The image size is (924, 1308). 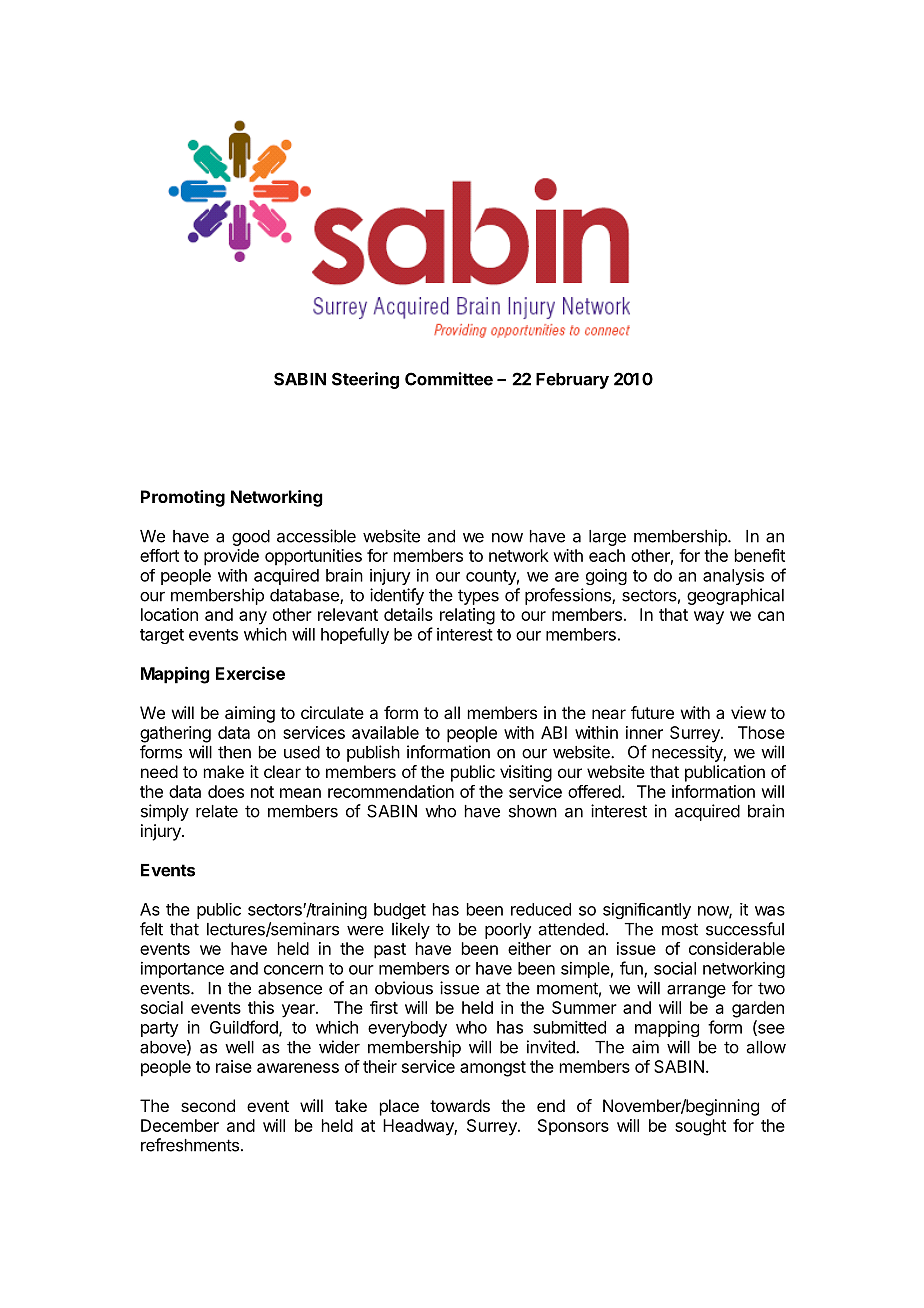 I want to click on February, so click(x=572, y=381).
